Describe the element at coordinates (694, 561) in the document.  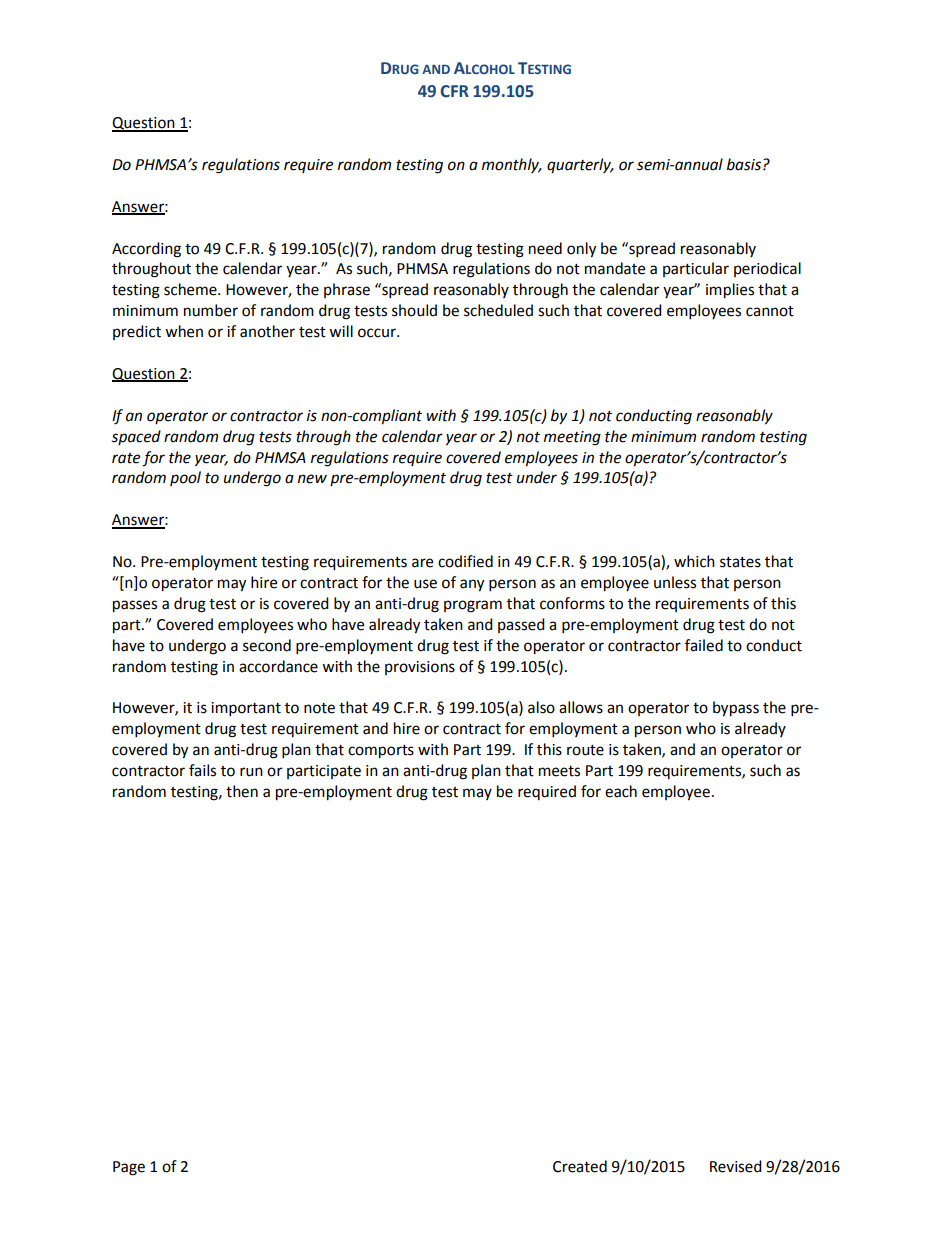
I see `which` at that location.
